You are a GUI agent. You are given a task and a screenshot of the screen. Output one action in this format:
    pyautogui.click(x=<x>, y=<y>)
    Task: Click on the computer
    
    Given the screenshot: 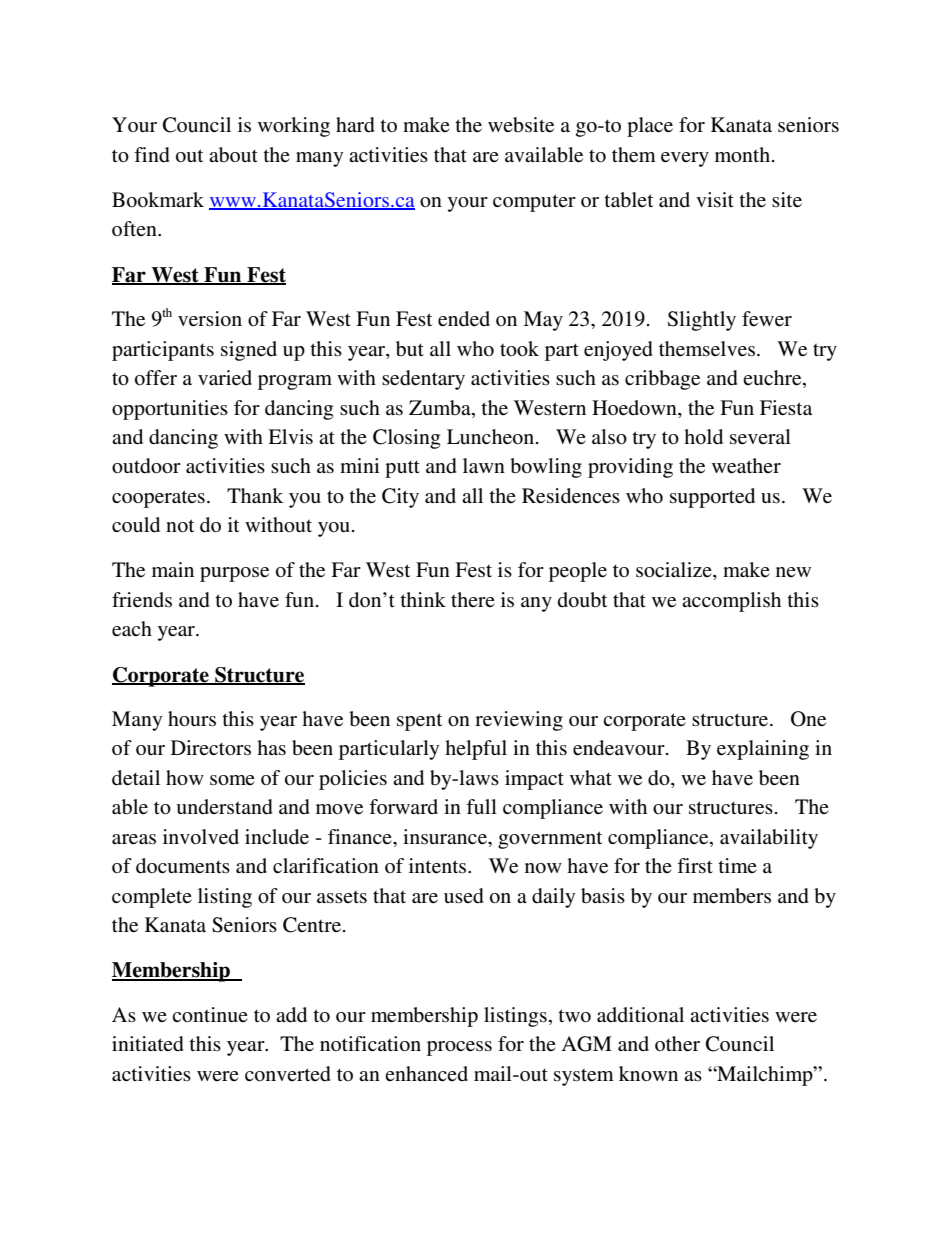 What is the action you would take?
    pyautogui.click(x=534, y=203)
